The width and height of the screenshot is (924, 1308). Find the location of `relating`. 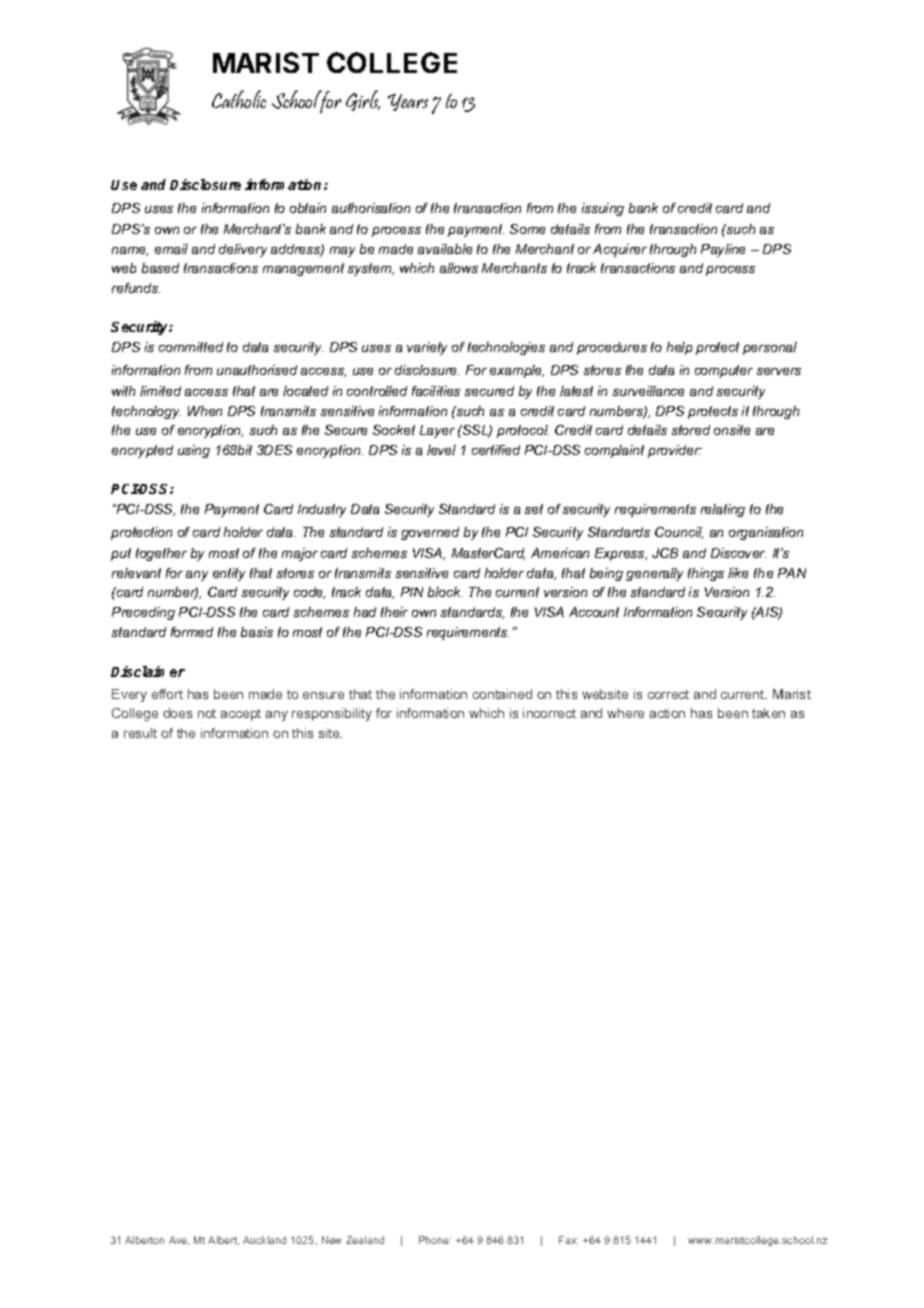

relating is located at coordinates (723, 510).
